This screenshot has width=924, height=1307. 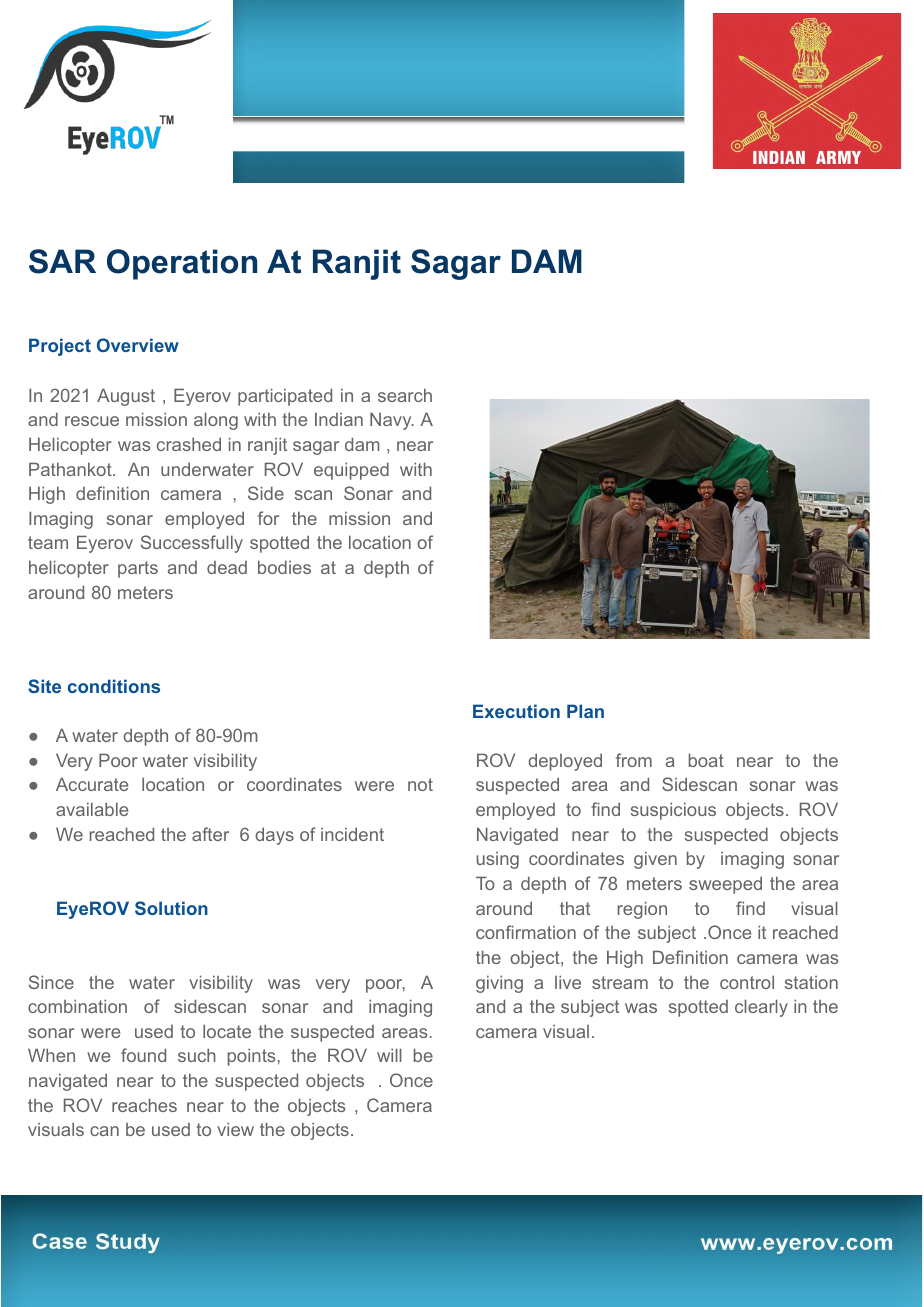 What do you see at coordinates (114, 686) in the screenshot?
I see `conditions` at bounding box center [114, 686].
